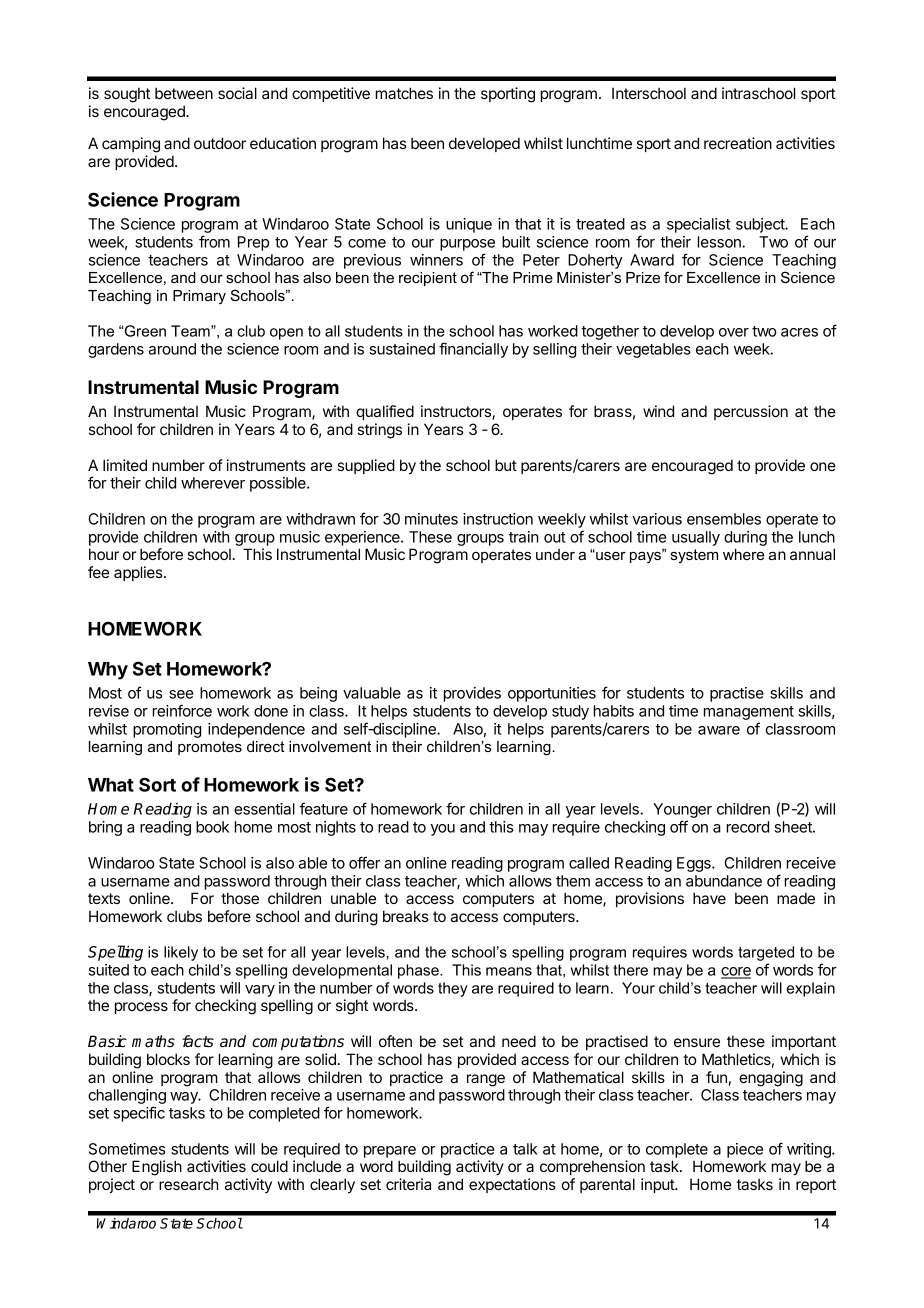  Describe the element at coordinates (748, 827) in the document. I see `record` at that location.
